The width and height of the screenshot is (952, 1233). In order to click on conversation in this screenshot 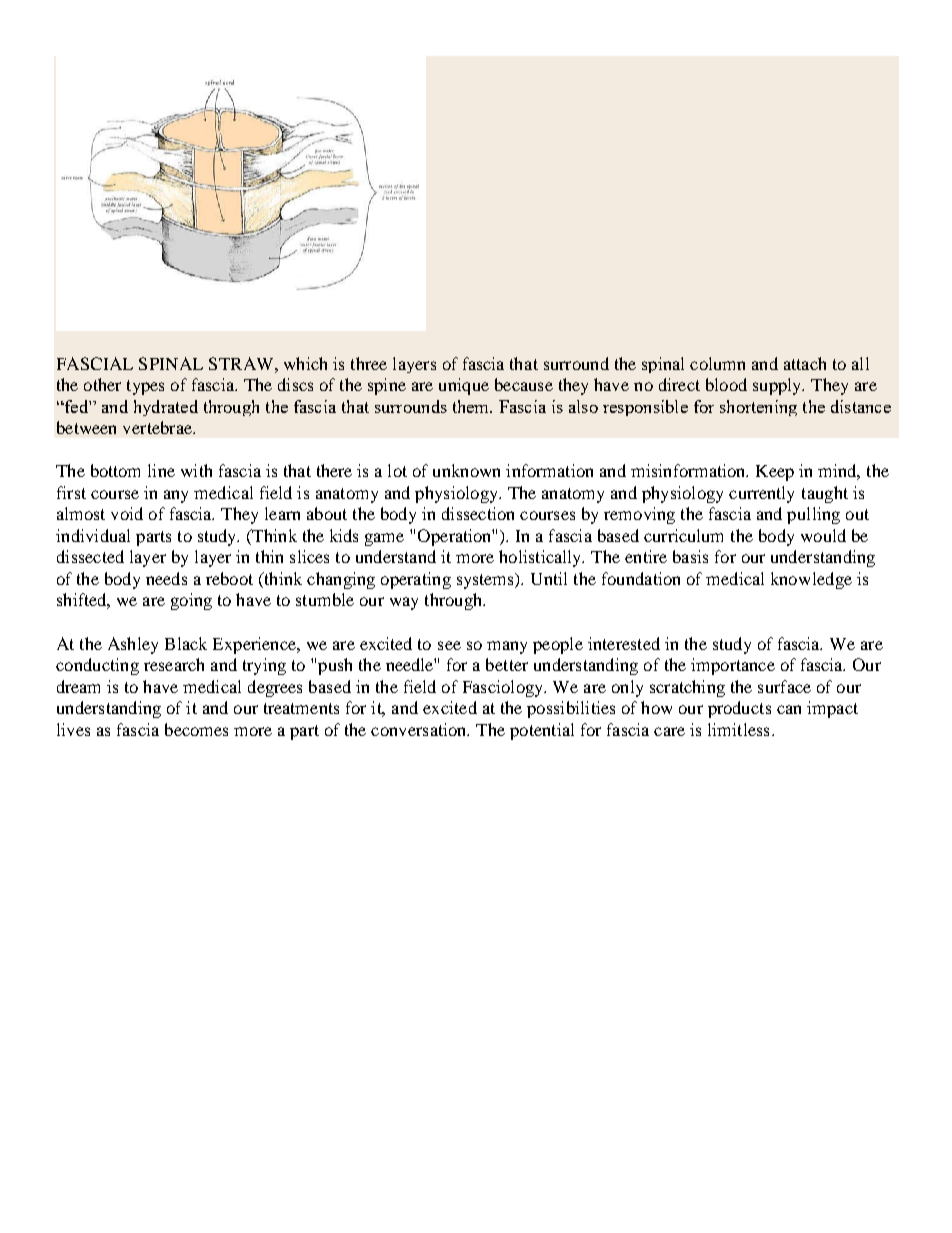, I will do `click(420, 729)`.
